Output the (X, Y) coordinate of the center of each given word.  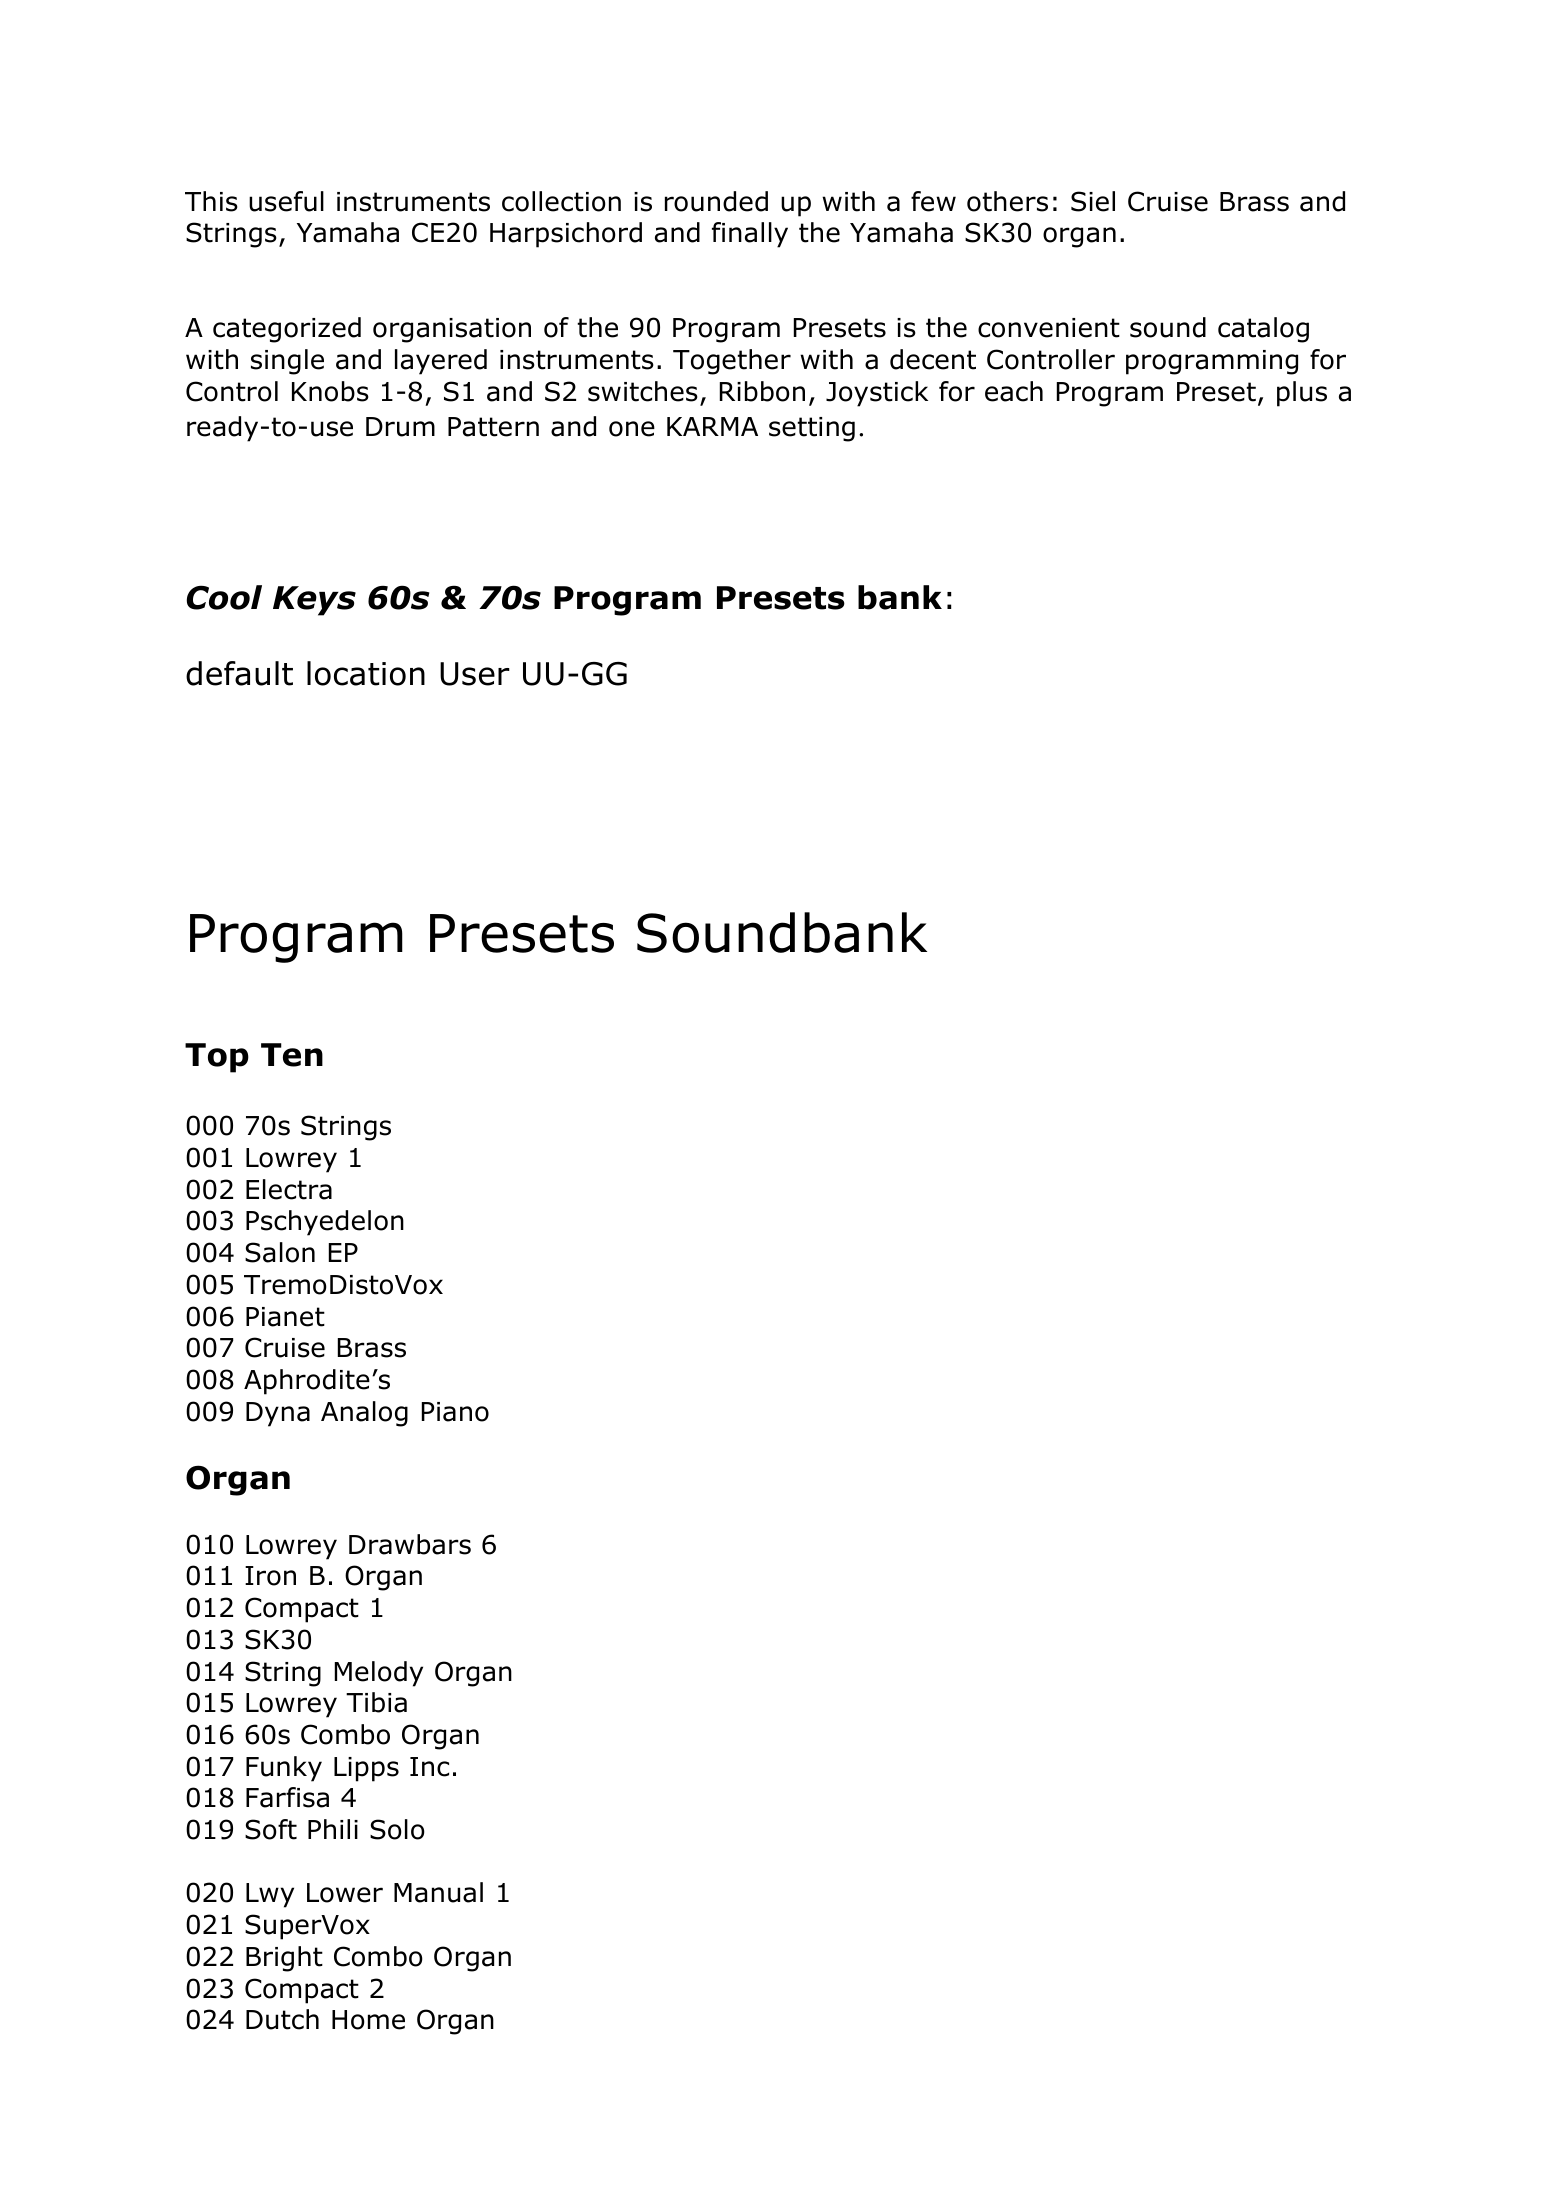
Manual (438, 1892)
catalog (1263, 330)
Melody (379, 1674)
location (366, 673)
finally (750, 235)
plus (1302, 394)
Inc (429, 1767)
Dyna (278, 1414)
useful (286, 201)
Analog (364, 1414)
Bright (284, 1959)
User (475, 674)
